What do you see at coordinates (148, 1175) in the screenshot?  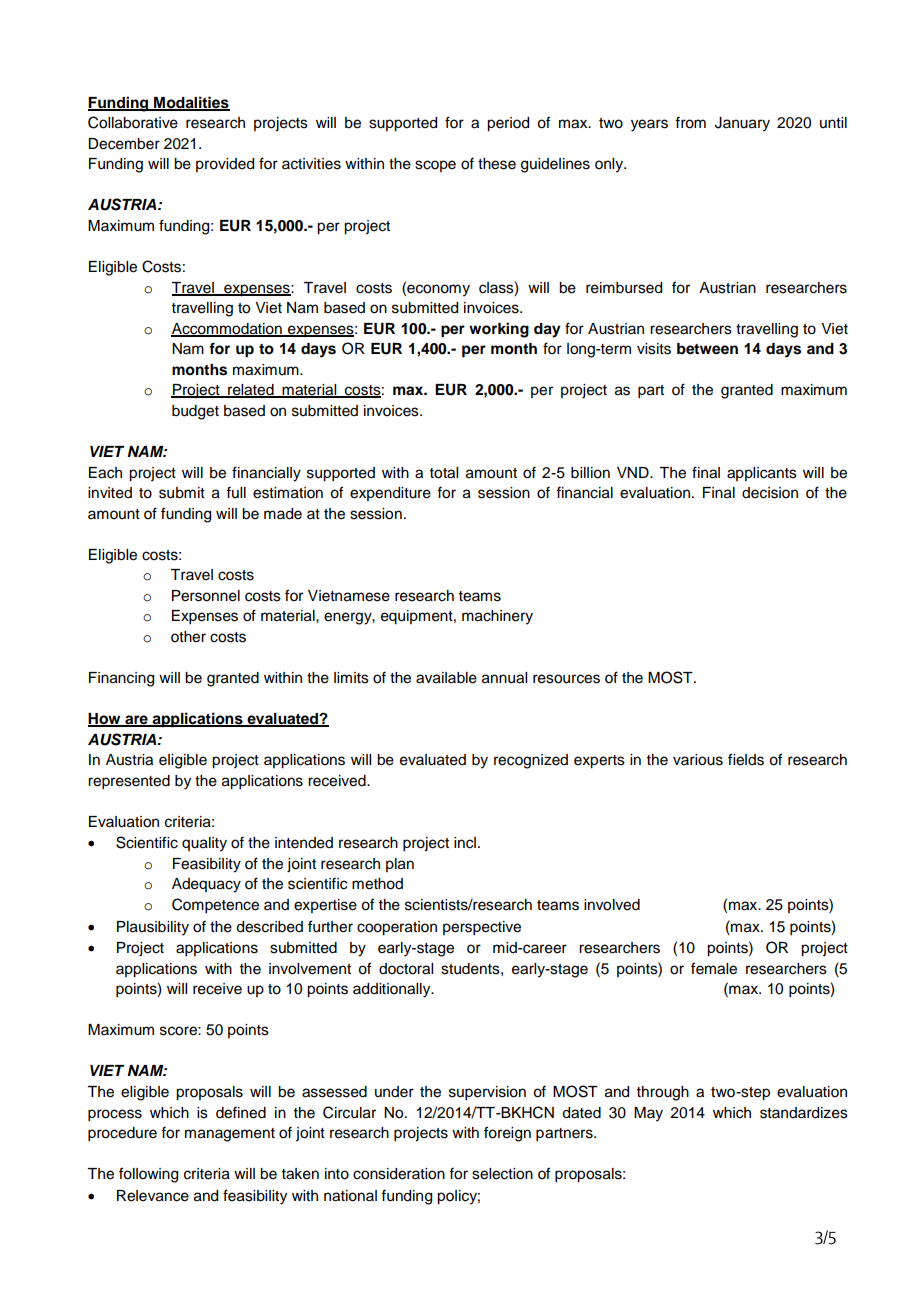 I see `following` at bounding box center [148, 1175].
